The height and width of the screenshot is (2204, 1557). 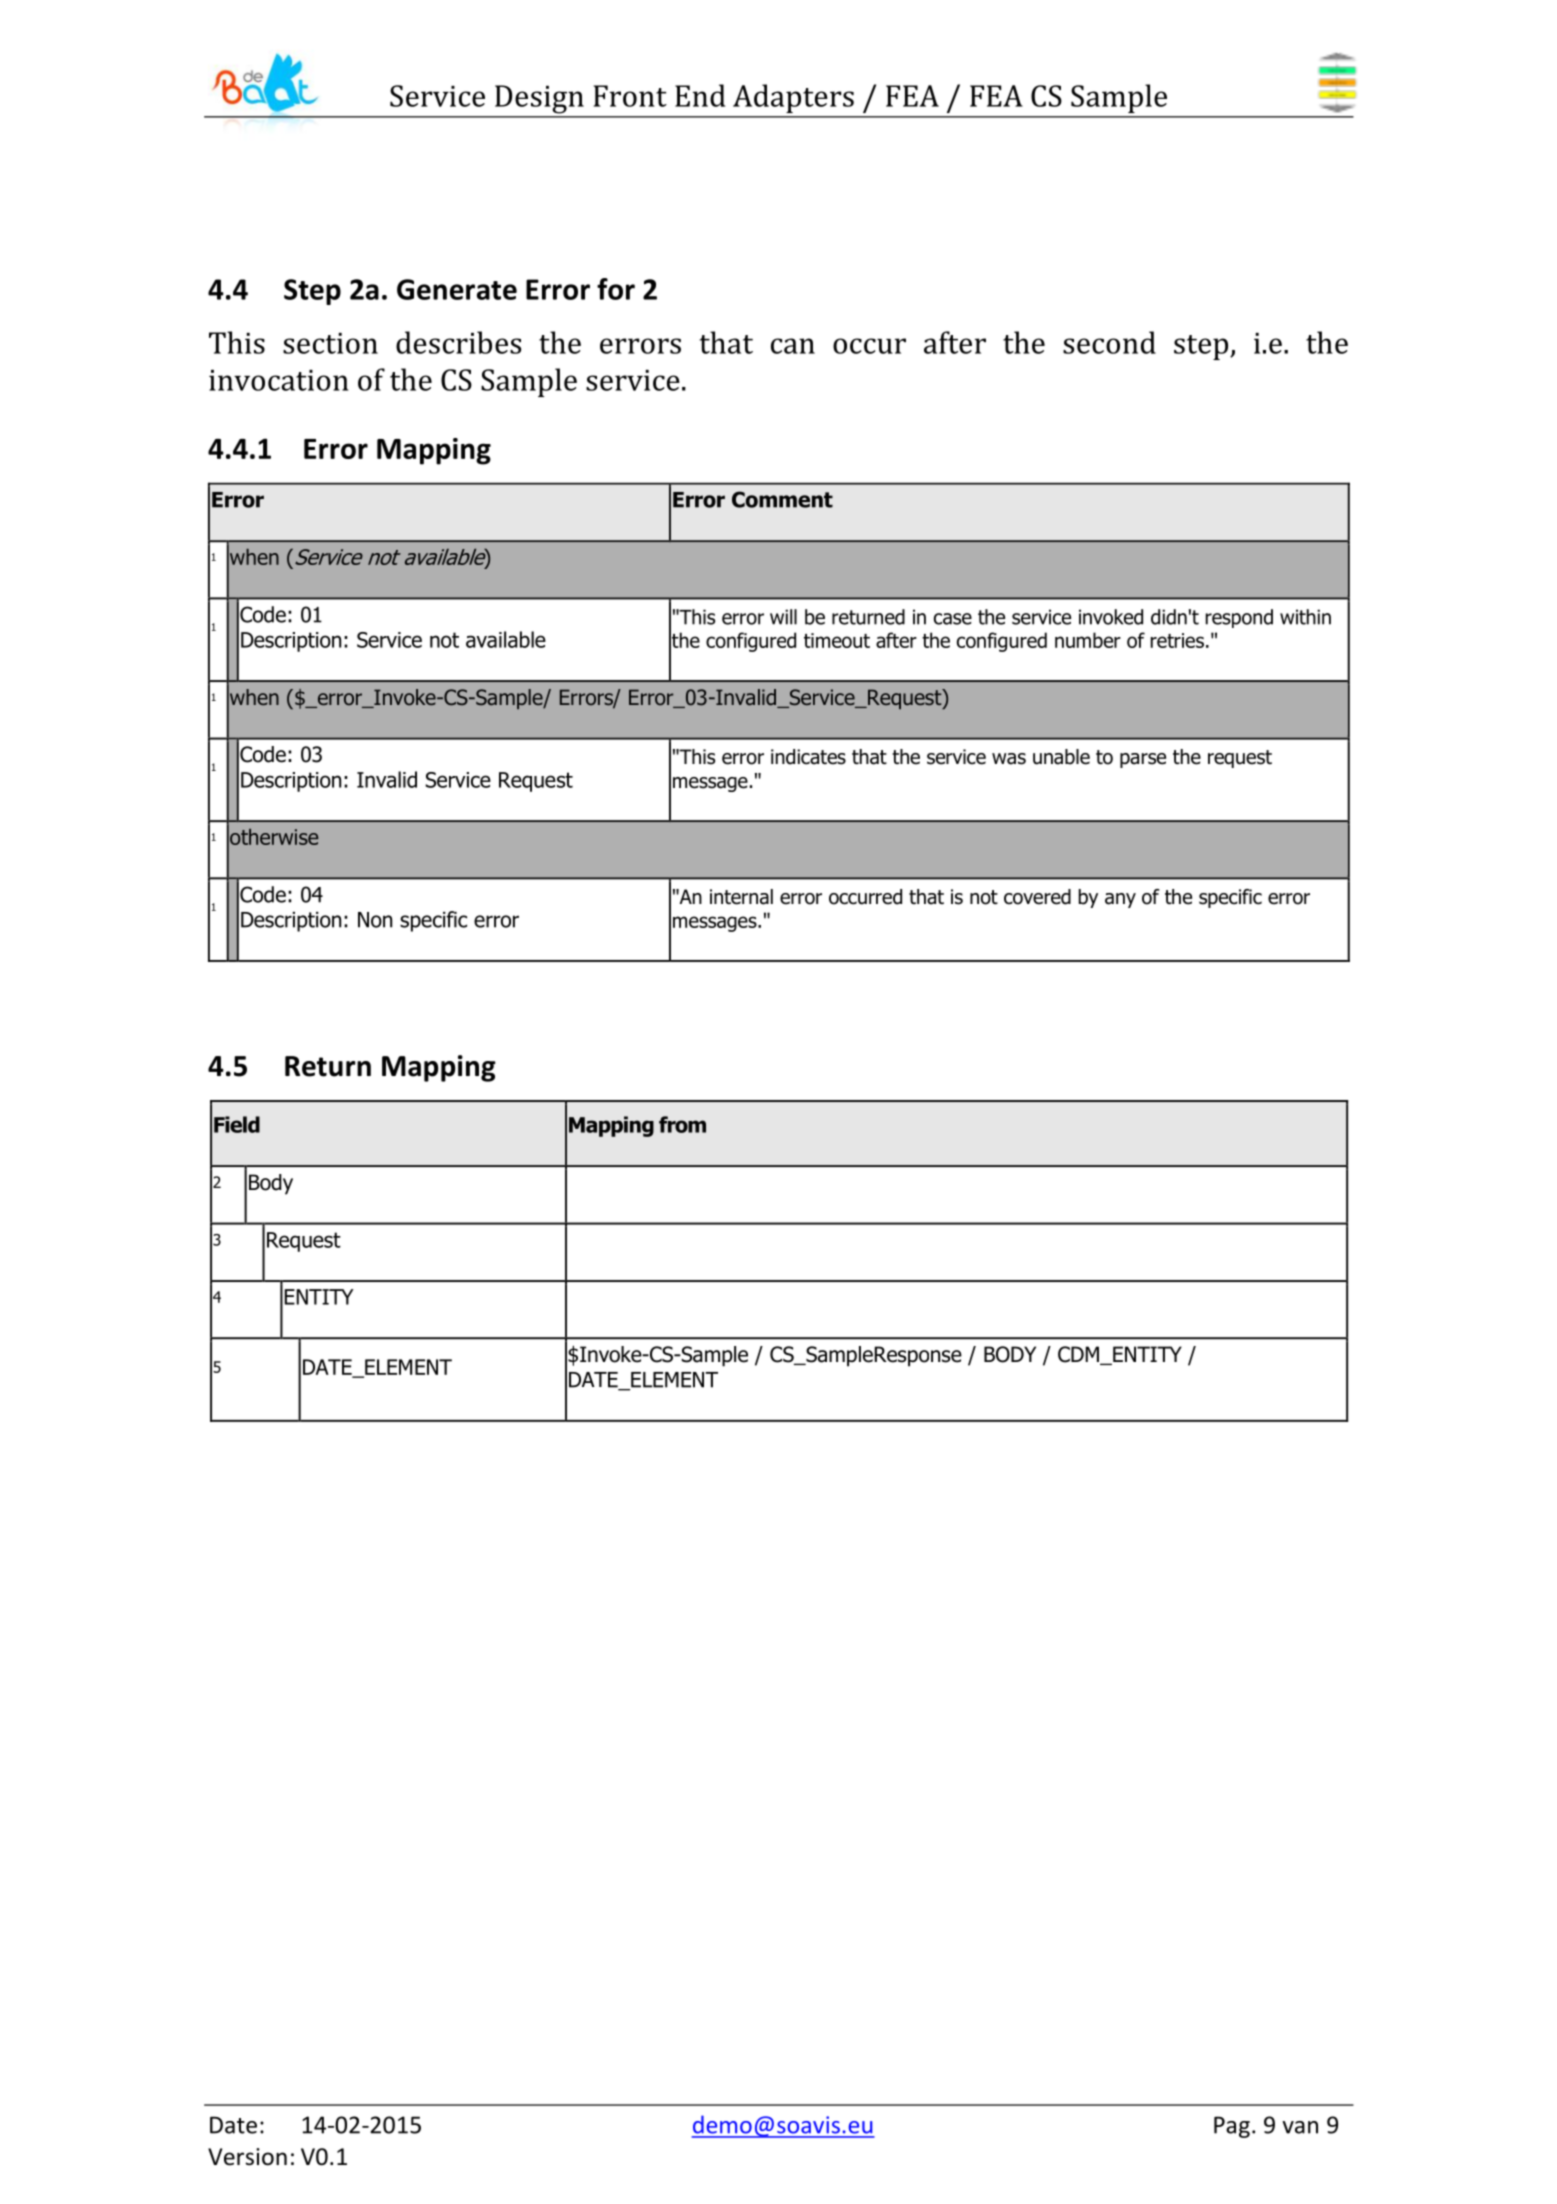 What do you see at coordinates (1232, 2127) in the screenshot?
I see `Pag` at bounding box center [1232, 2127].
